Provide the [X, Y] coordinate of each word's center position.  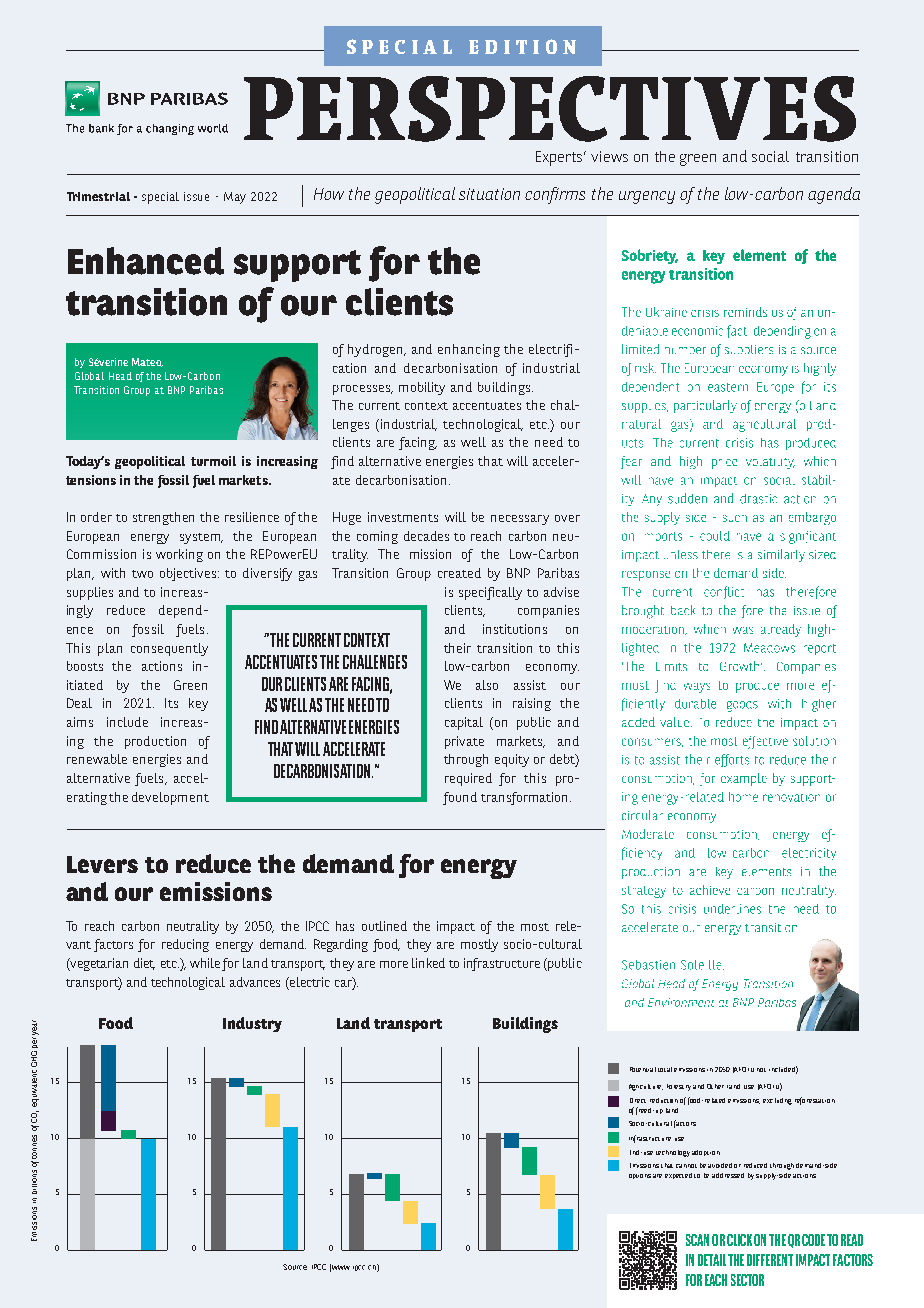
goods [742, 706]
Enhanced [146, 261]
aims [80, 722]
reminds [745, 312]
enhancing [469, 350]
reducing [185, 945]
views [609, 156]
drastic [758, 499]
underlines [732, 909]
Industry [252, 1024]
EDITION [522, 46]
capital [464, 723]
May [235, 198]
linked [428, 963]
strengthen [163, 518]
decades [426, 536]
